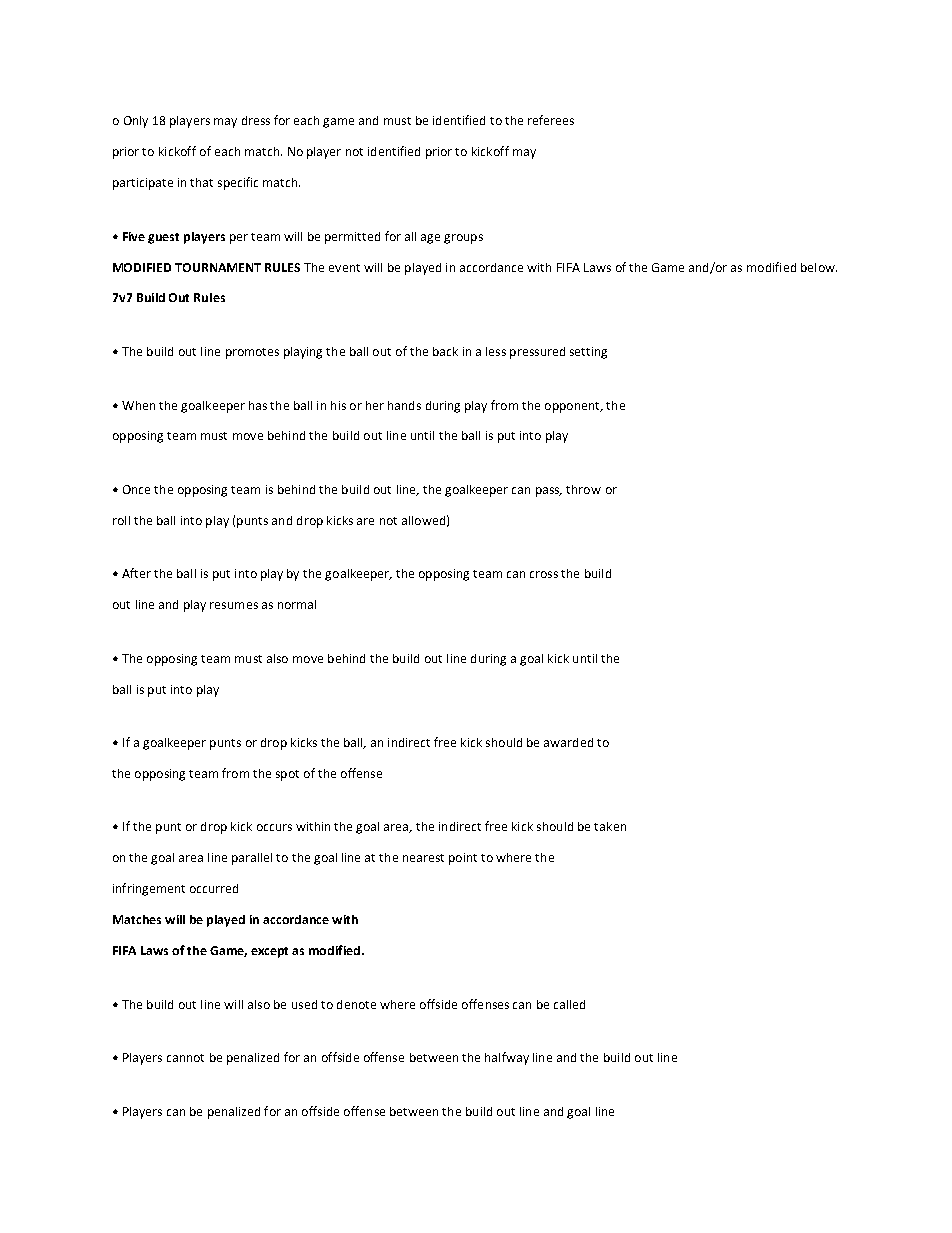  What do you see at coordinates (252, 353) in the screenshot?
I see `promotes` at bounding box center [252, 353].
